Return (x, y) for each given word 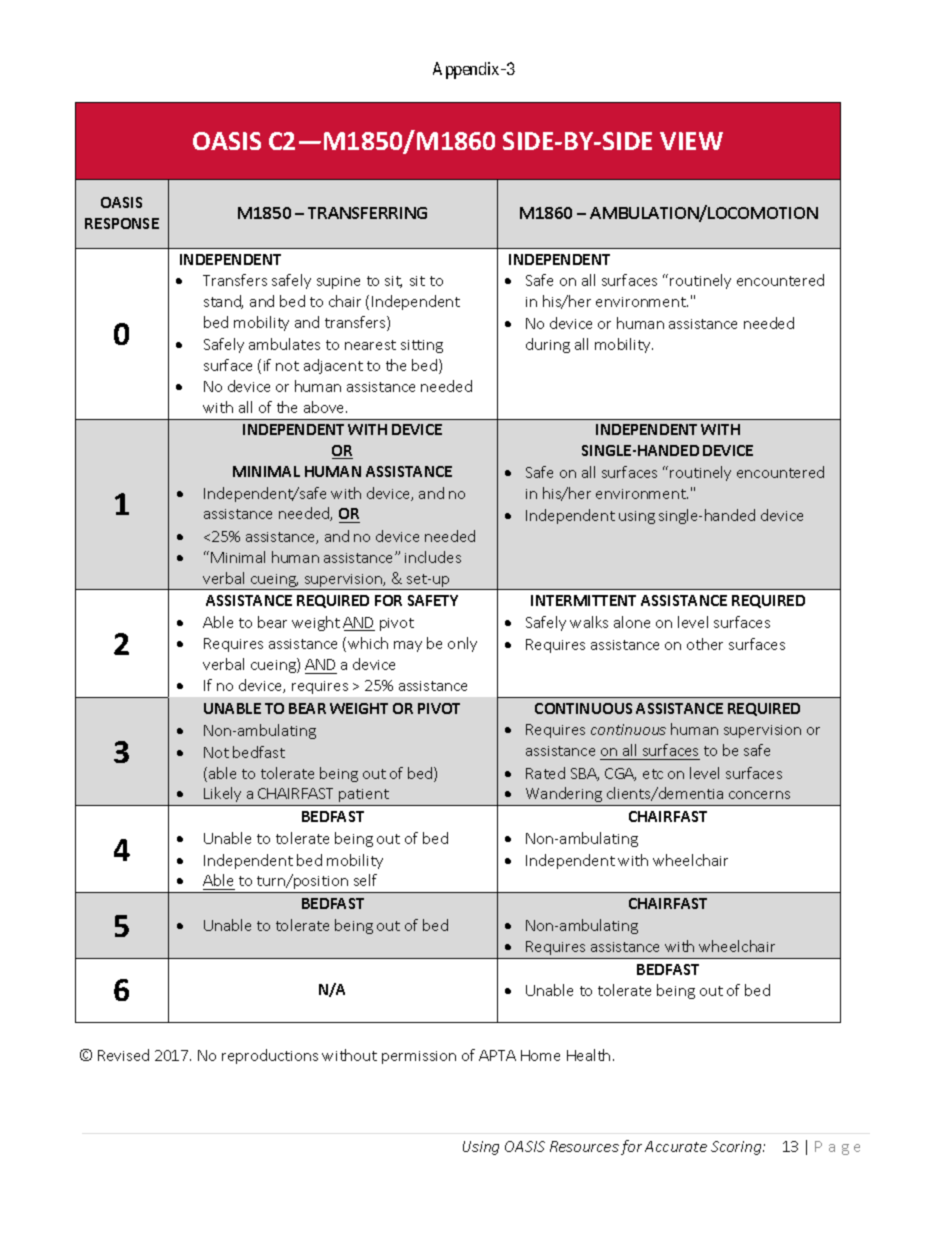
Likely (222, 794)
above (325, 407)
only (462, 644)
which (368, 643)
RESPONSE (122, 223)
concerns (759, 795)
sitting (422, 346)
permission (419, 1057)
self (365, 880)
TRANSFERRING (367, 213)
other (705, 644)
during (548, 345)
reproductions (270, 1056)
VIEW (691, 141)
